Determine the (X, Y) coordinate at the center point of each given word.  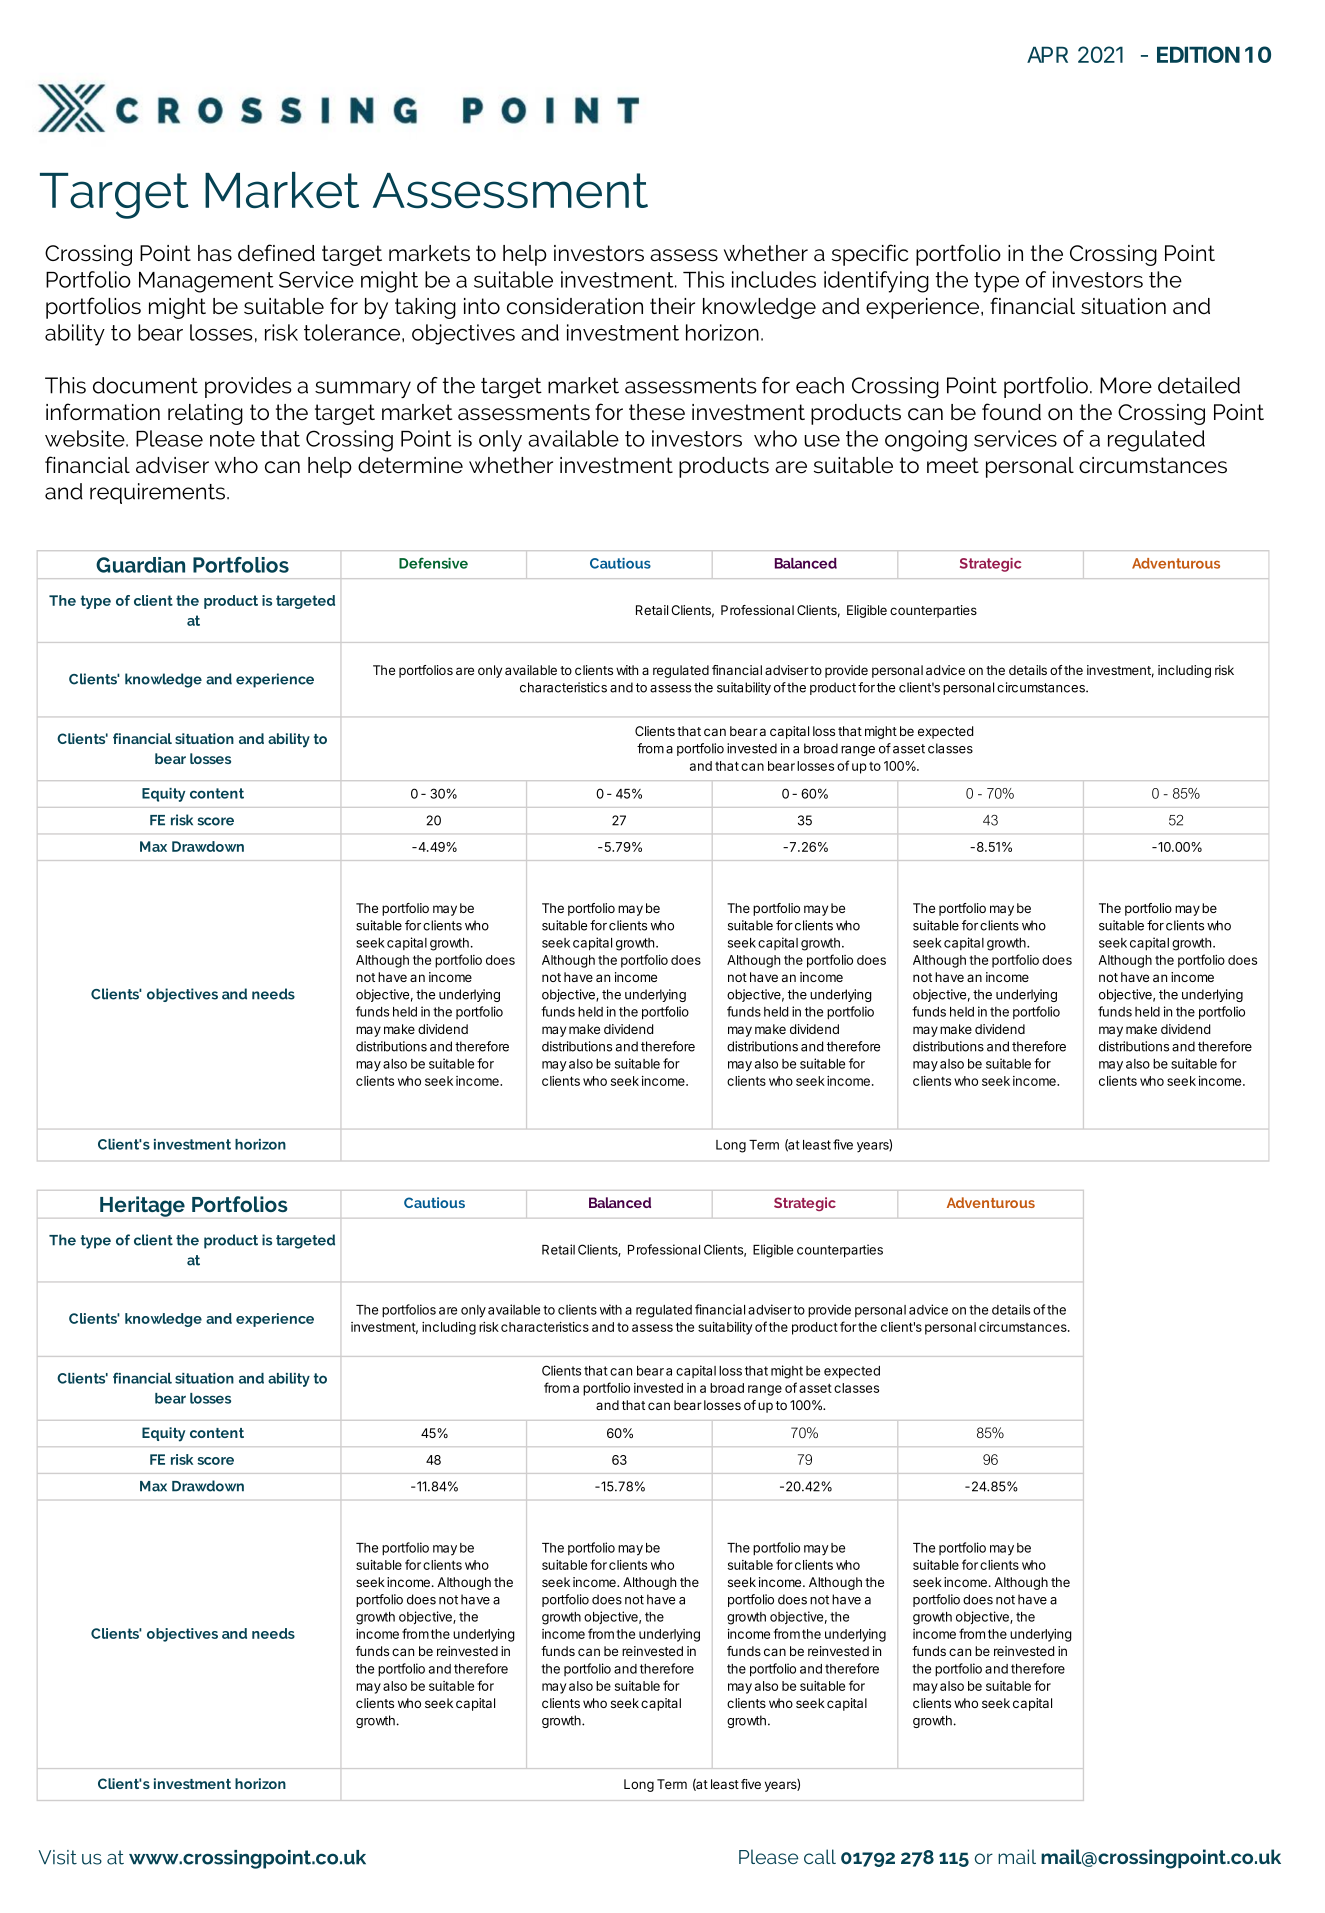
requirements (159, 493)
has (215, 253)
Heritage (142, 1206)
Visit (57, 1857)
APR (1047, 54)
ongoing (926, 441)
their (672, 306)
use (822, 441)
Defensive (433, 563)
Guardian (140, 565)
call (820, 1856)
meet (953, 465)
